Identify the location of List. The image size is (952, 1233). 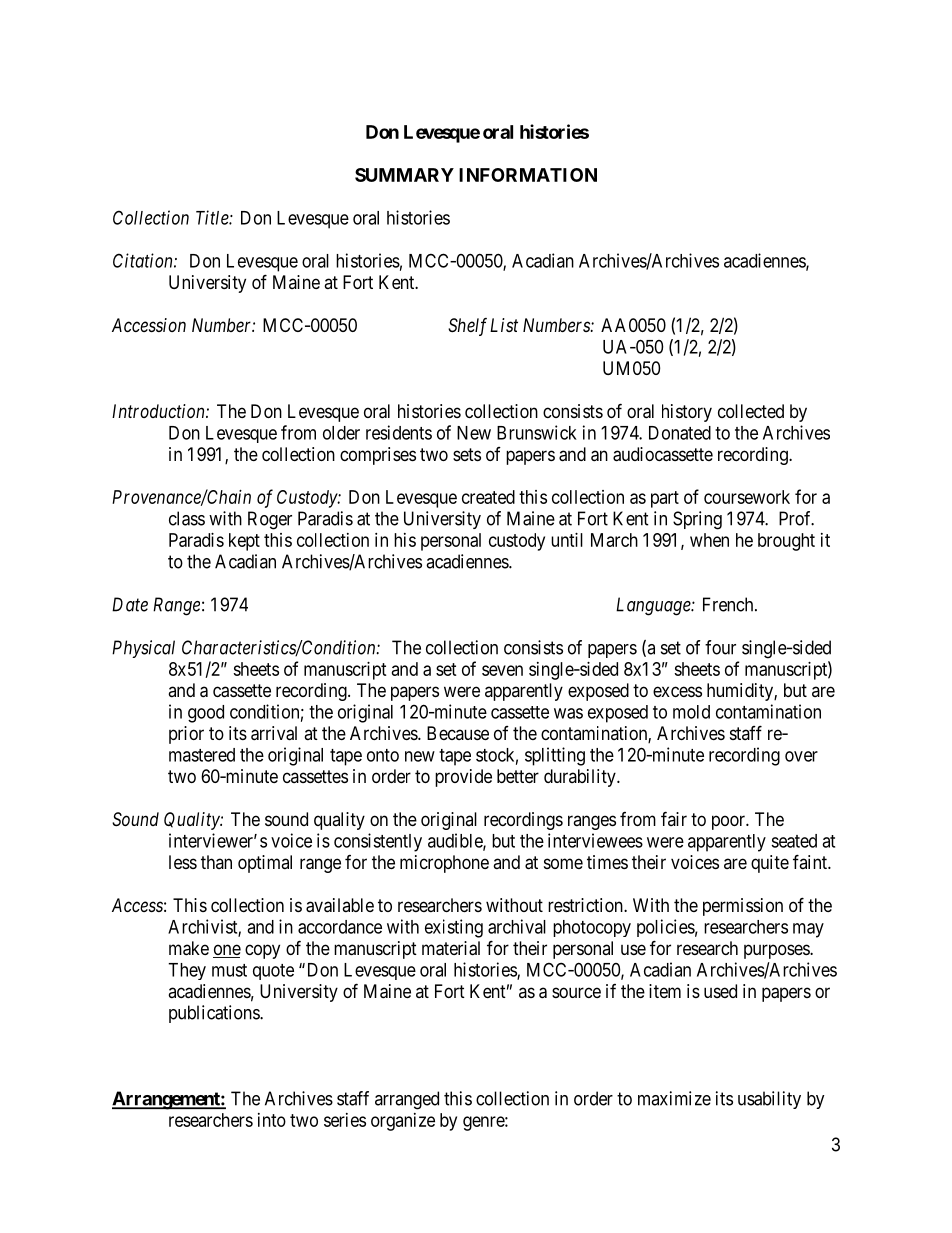
(504, 325).
